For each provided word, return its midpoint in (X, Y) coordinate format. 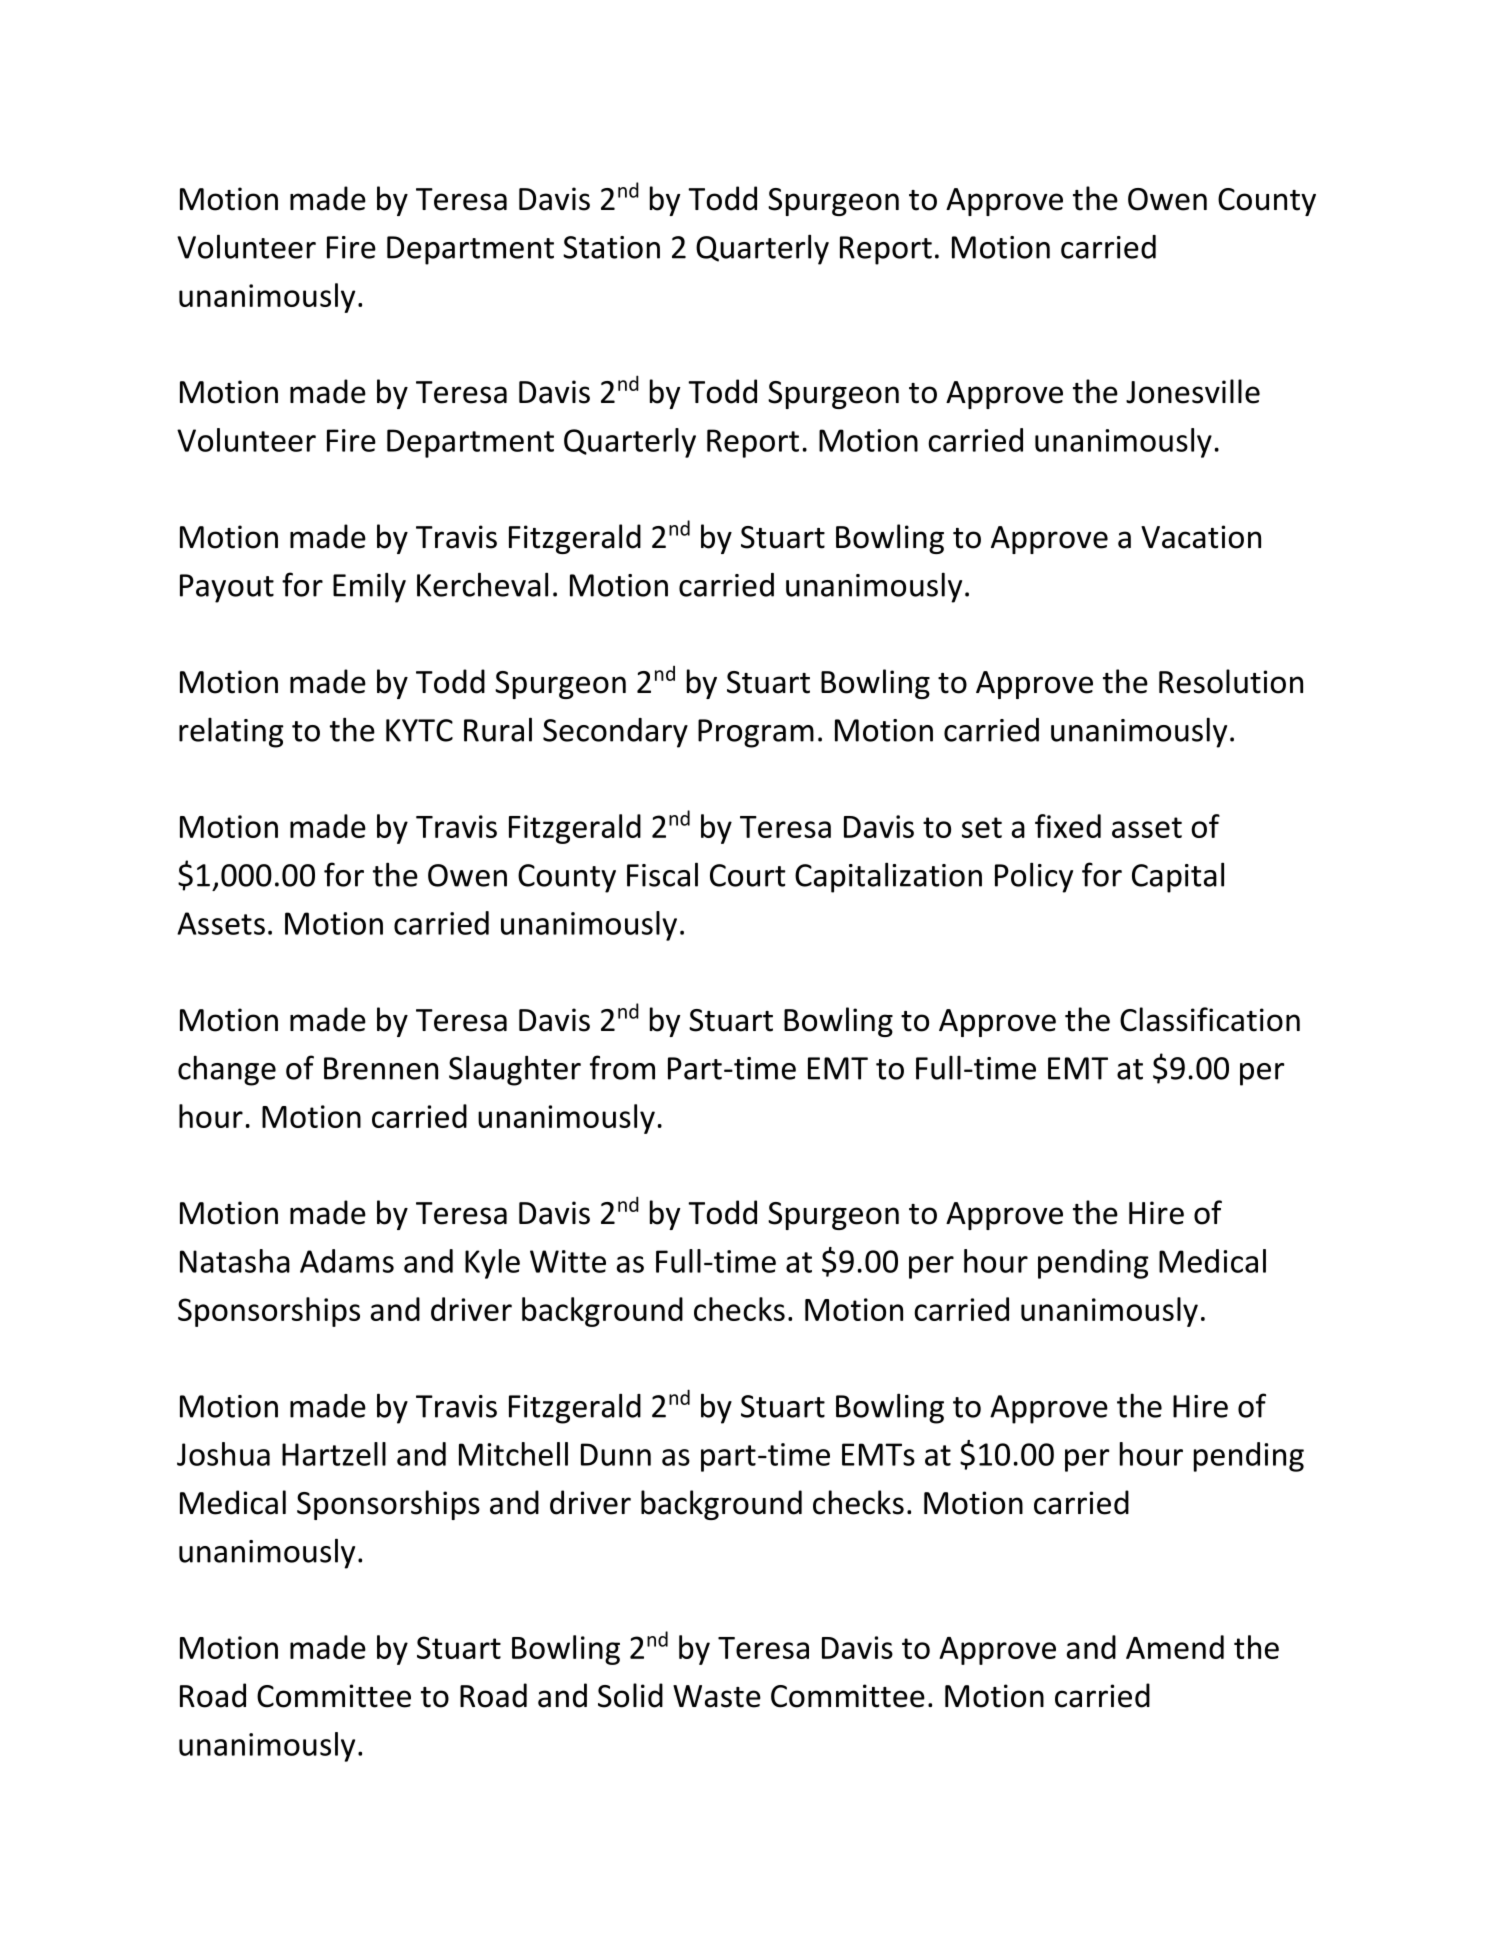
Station (611, 247)
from (622, 1067)
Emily (369, 587)
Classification (1210, 1019)
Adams (347, 1261)
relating (231, 733)
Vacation (1201, 537)
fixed (1068, 826)
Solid (630, 1695)
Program (756, 733)
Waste (717, 1696)
